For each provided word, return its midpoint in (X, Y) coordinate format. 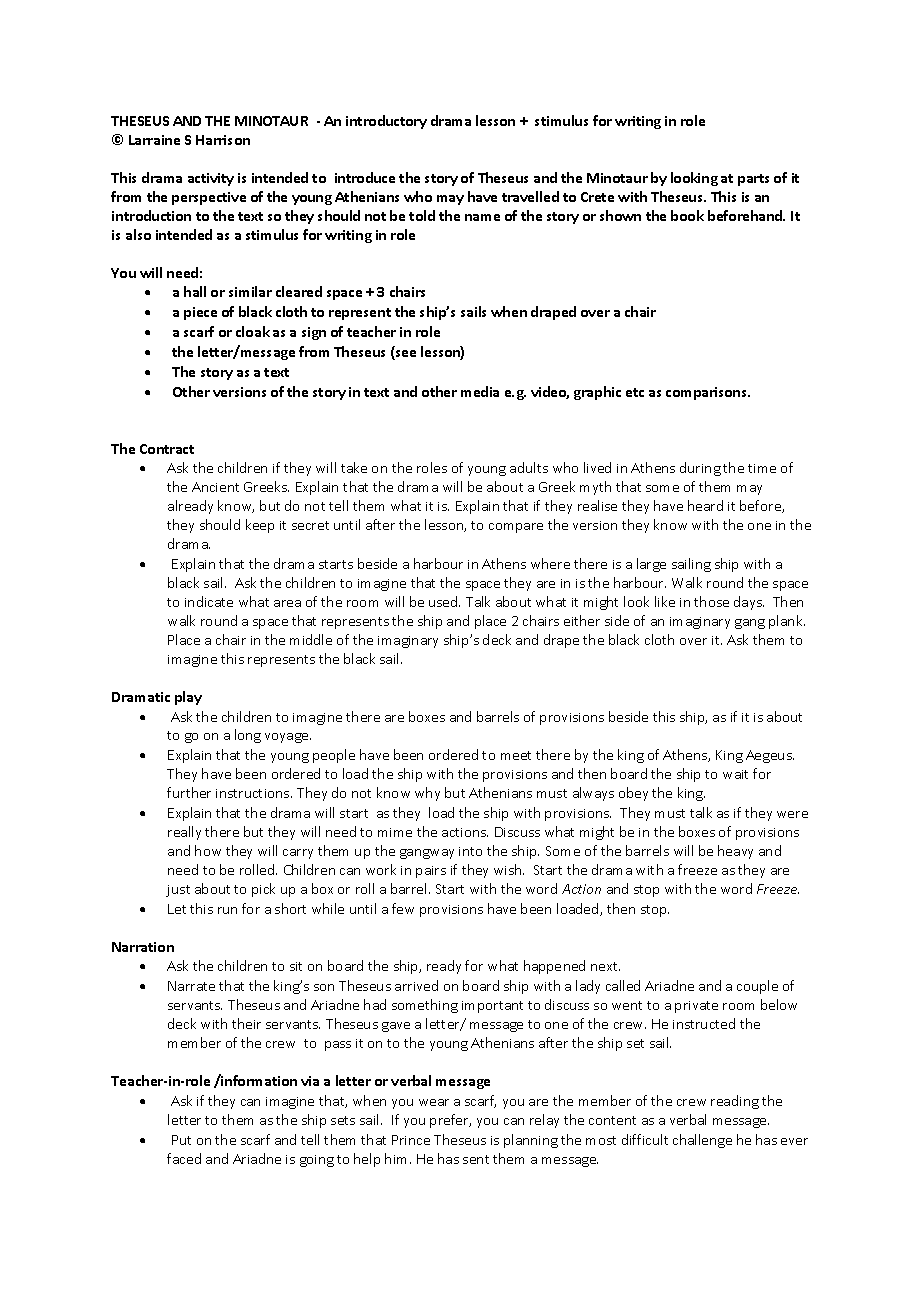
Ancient (215, 487)
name (482, 217)
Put (181, 1140)
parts (753, 180)
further (189, 792)
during (700, 469)
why (427, 794)
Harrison (223, 140)
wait (735, 774)
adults (529, 467)
